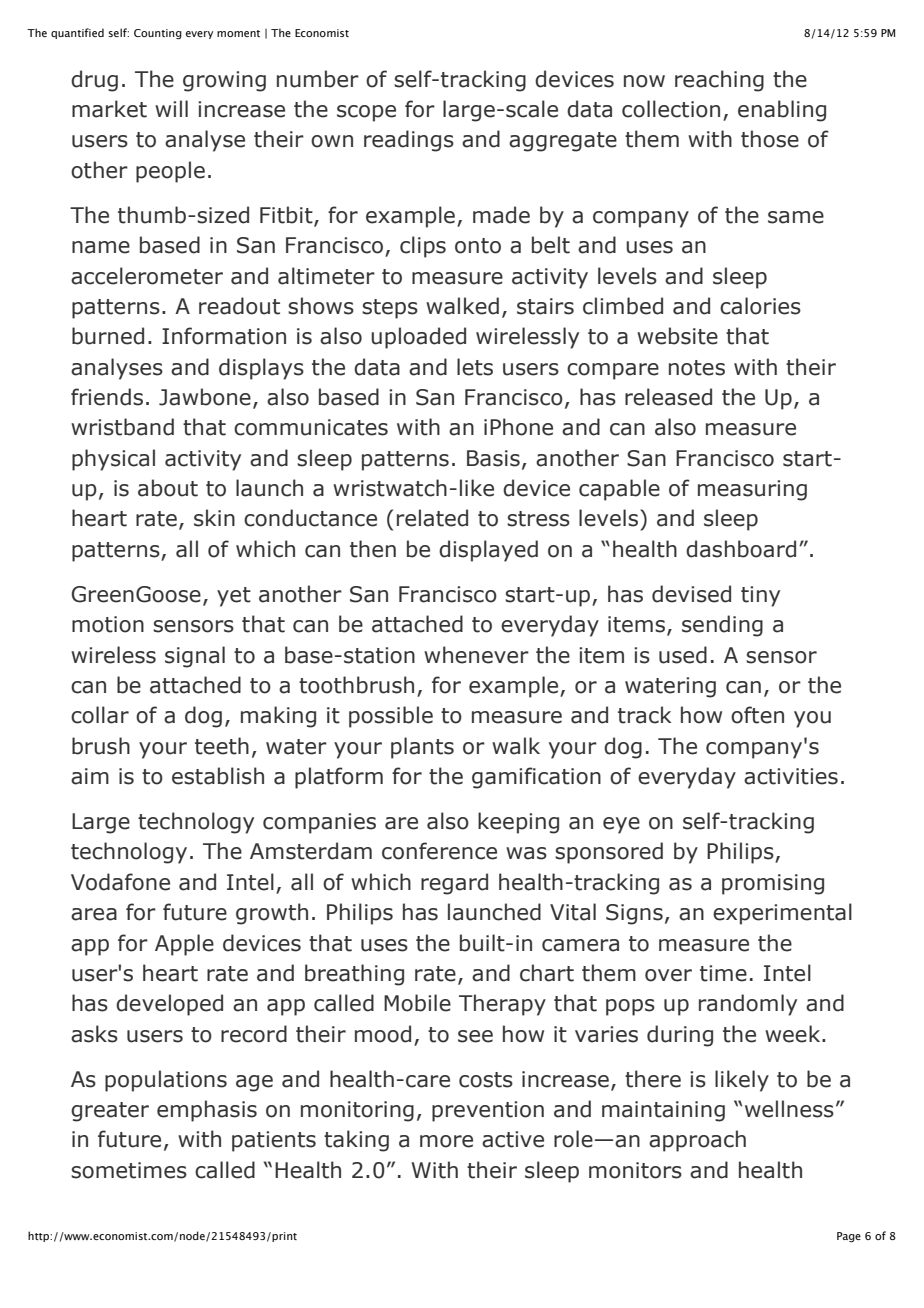 The image size is (924, 1308). Describe the element at coordinates (476, 655) in the document. I see `whenever` at that location.
